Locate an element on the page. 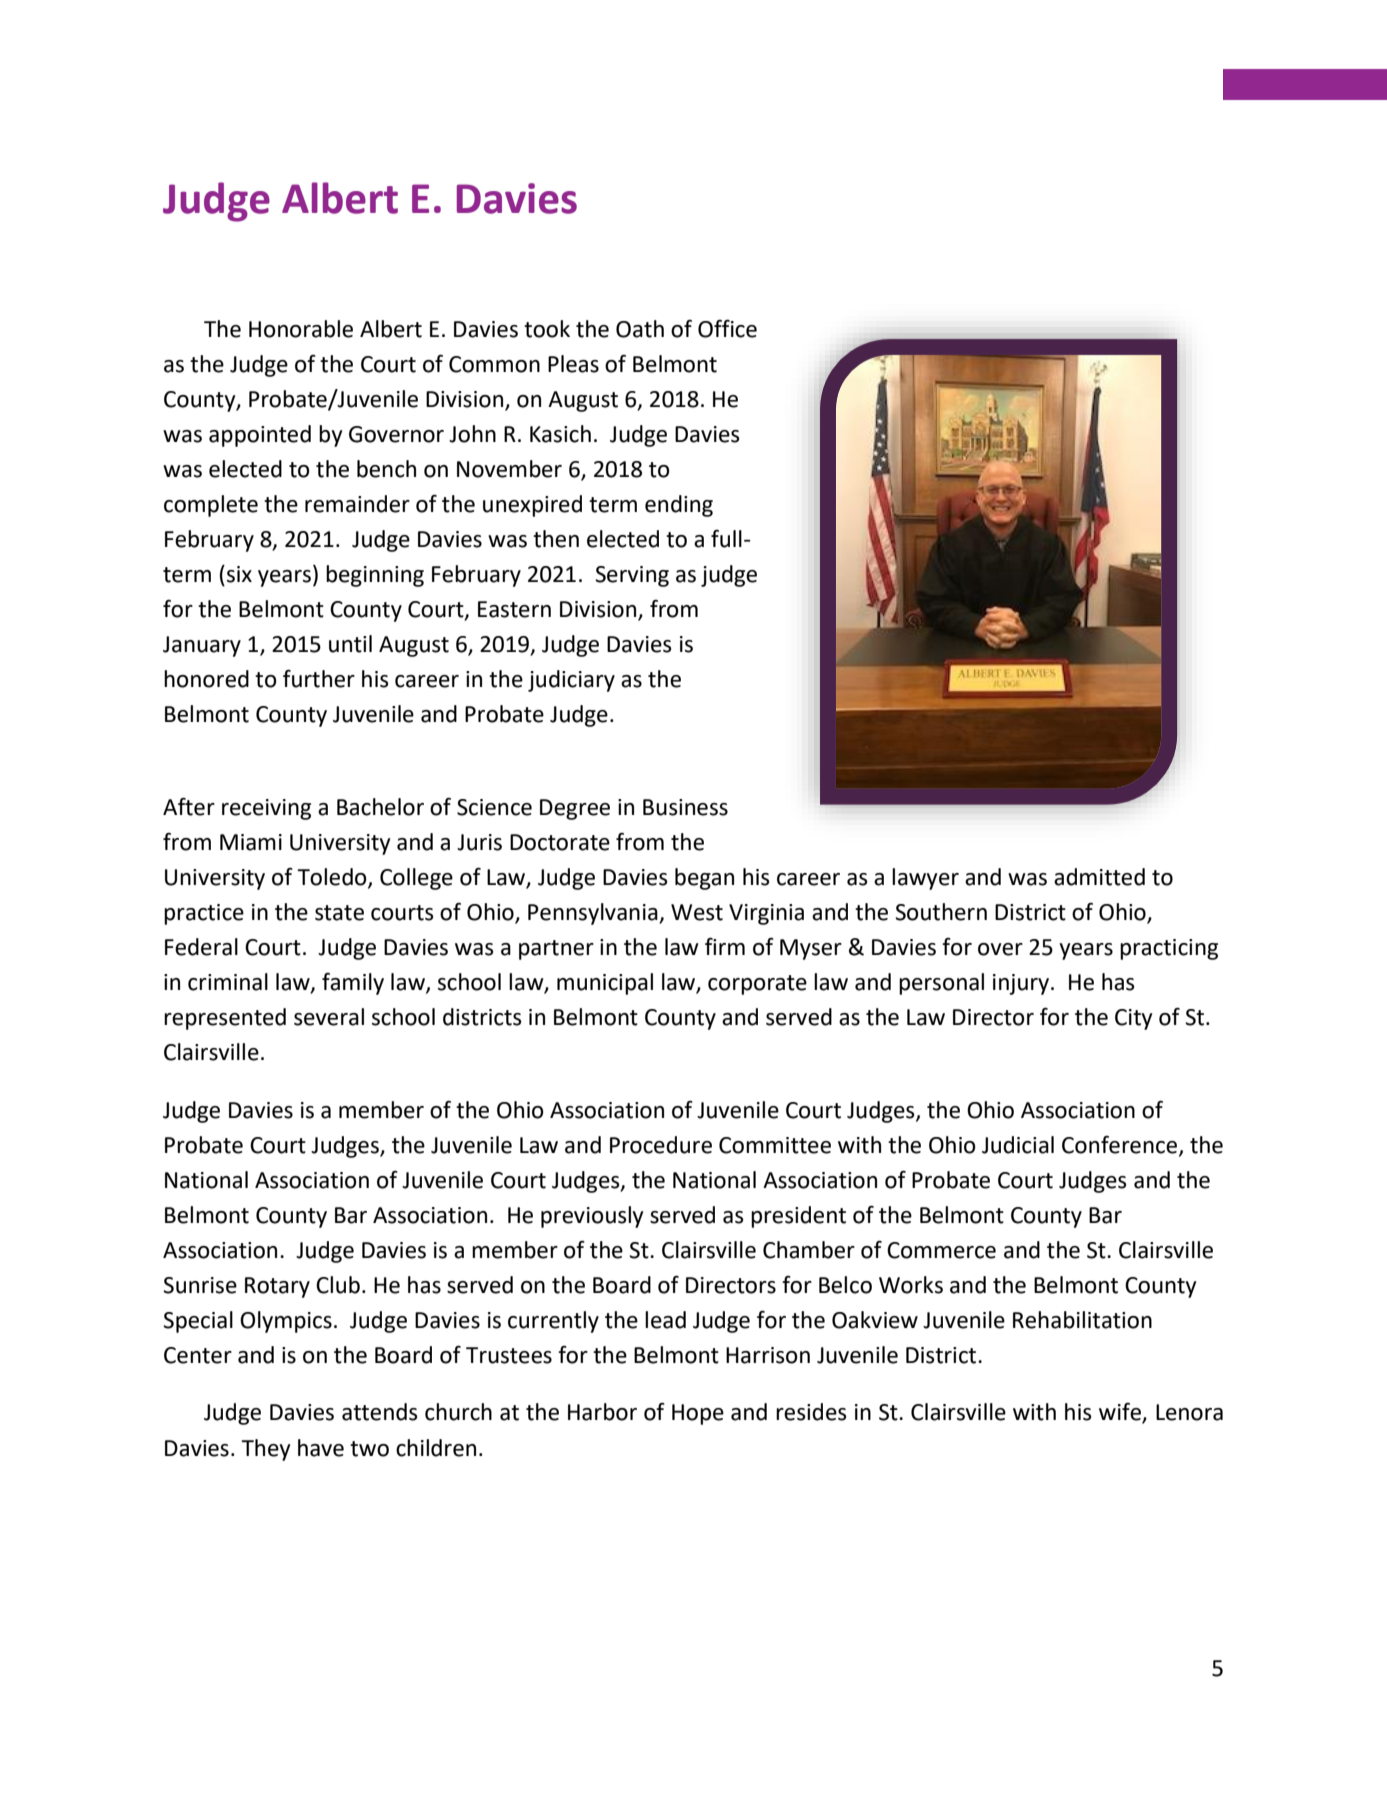 This document has width=1387, height=1795. ending is located at coordinates (679, 506).
